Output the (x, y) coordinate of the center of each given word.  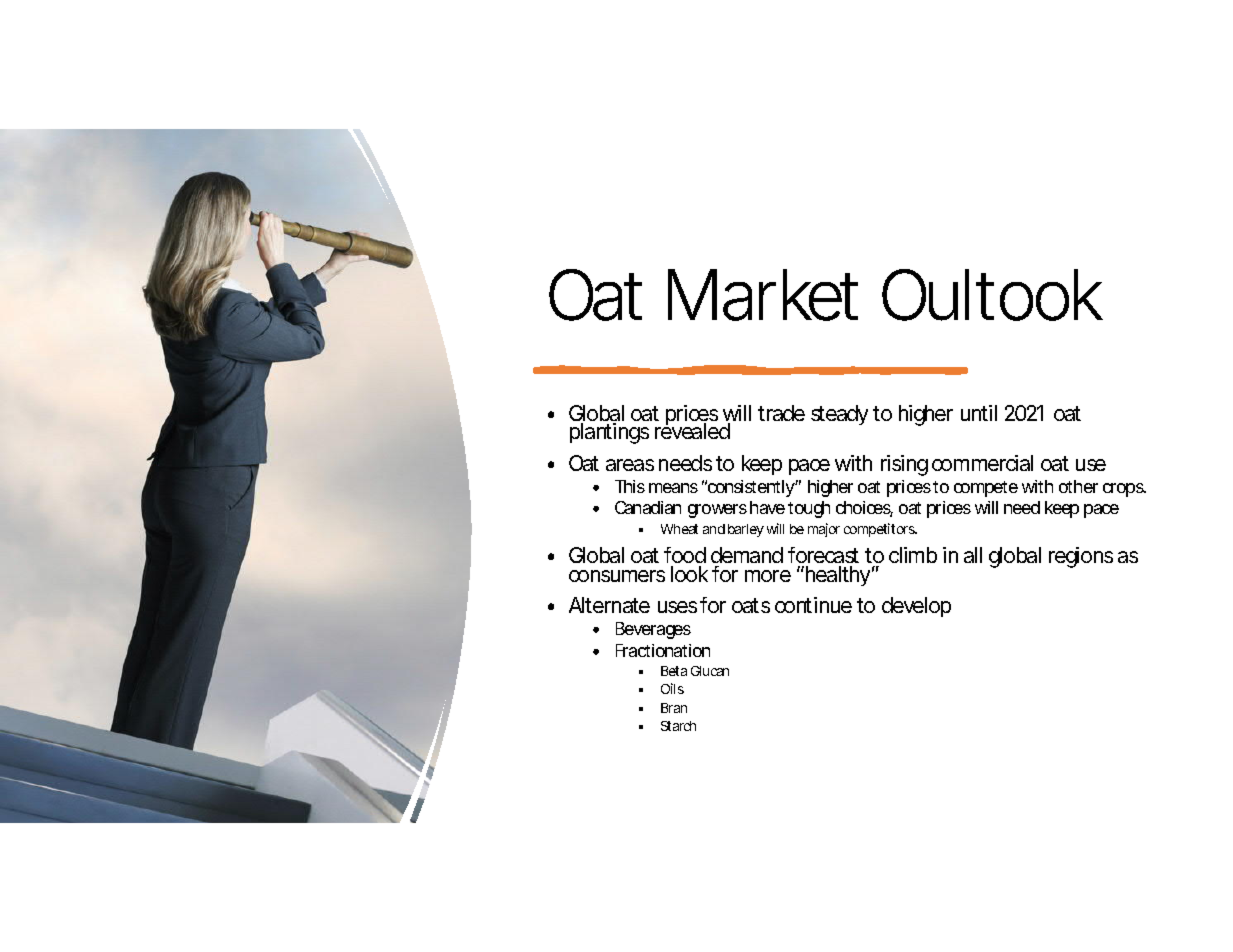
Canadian (648, 507)
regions (1081, 557)
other (1078, 486)
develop (916, 607)
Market (763, 295)
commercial (982, 463)
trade (781, 413)
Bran (674, 708)
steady (839, 415)
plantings (609, 433)
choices (864, 509)
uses (677, 607)
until (979, 413)
